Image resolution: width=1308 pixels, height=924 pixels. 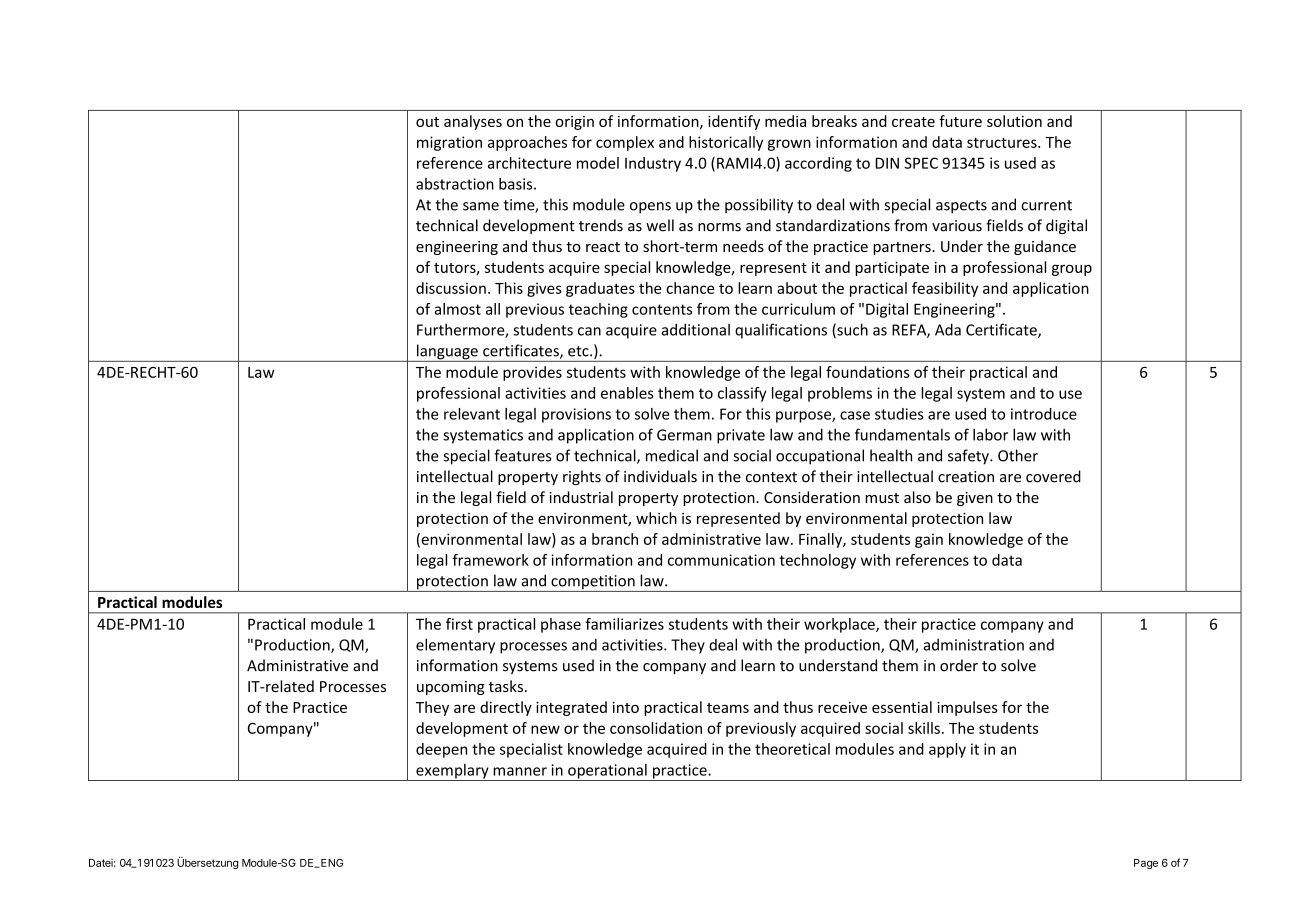 I want to click on structures, so click(x=1003, y=142).
